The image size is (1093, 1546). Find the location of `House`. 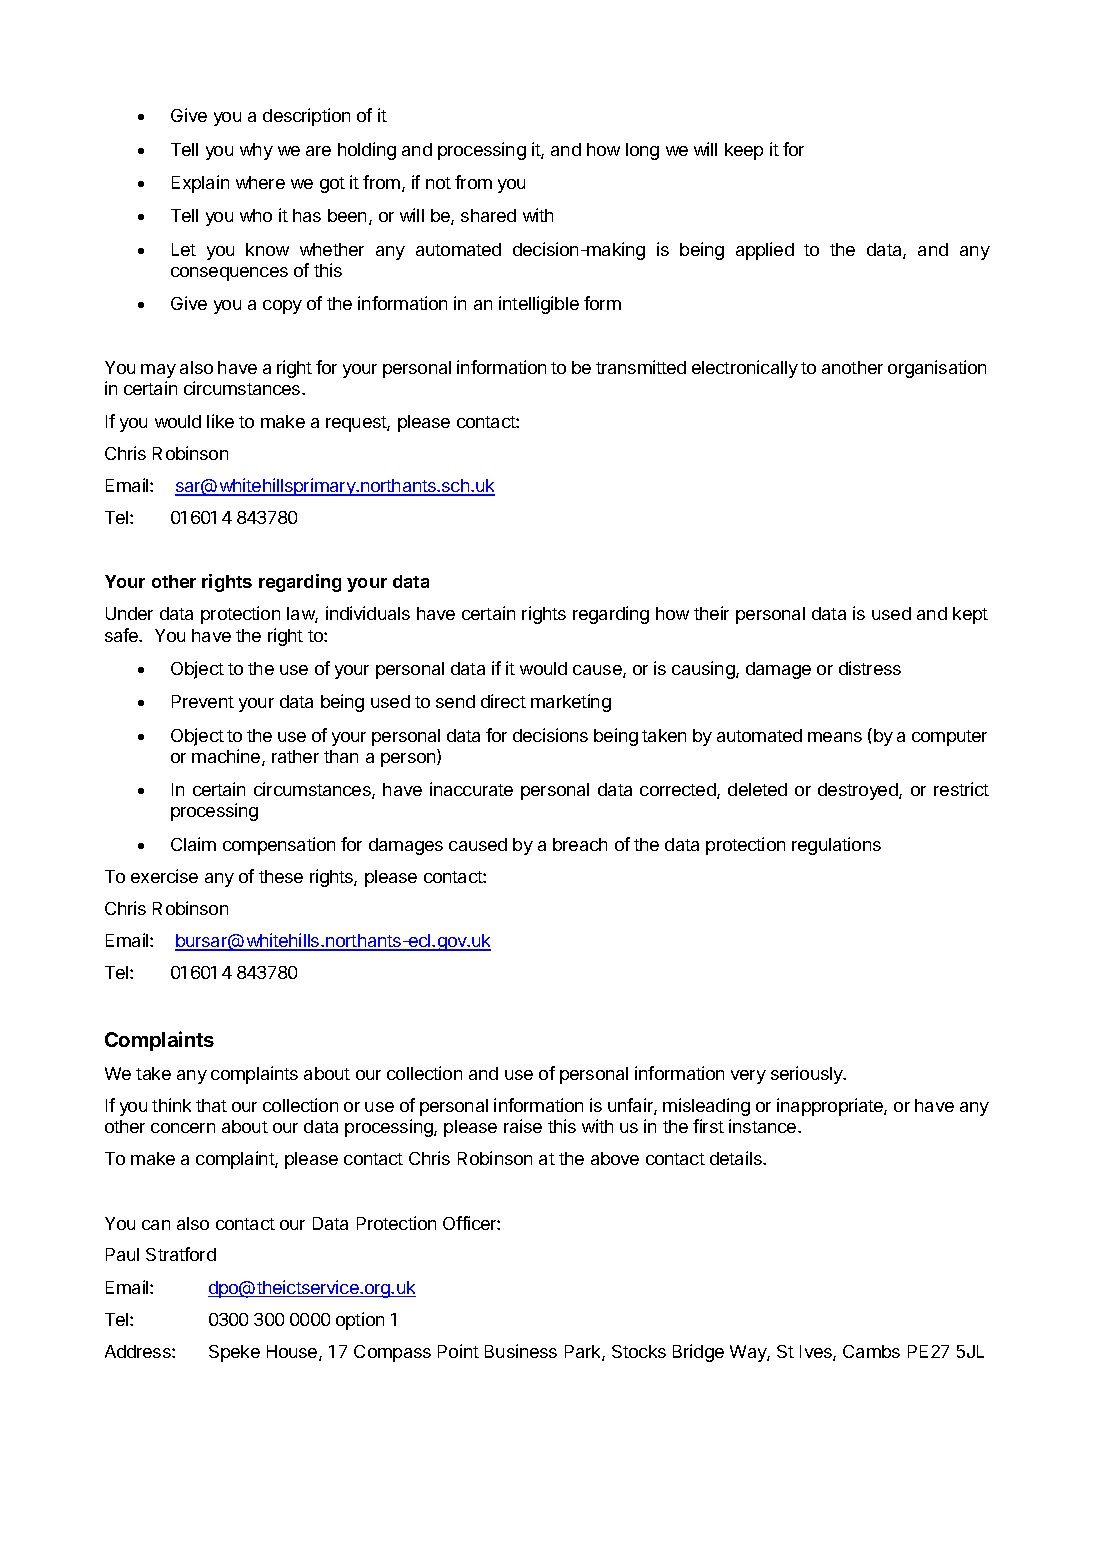

House is located at coordinates (293, 1353).
